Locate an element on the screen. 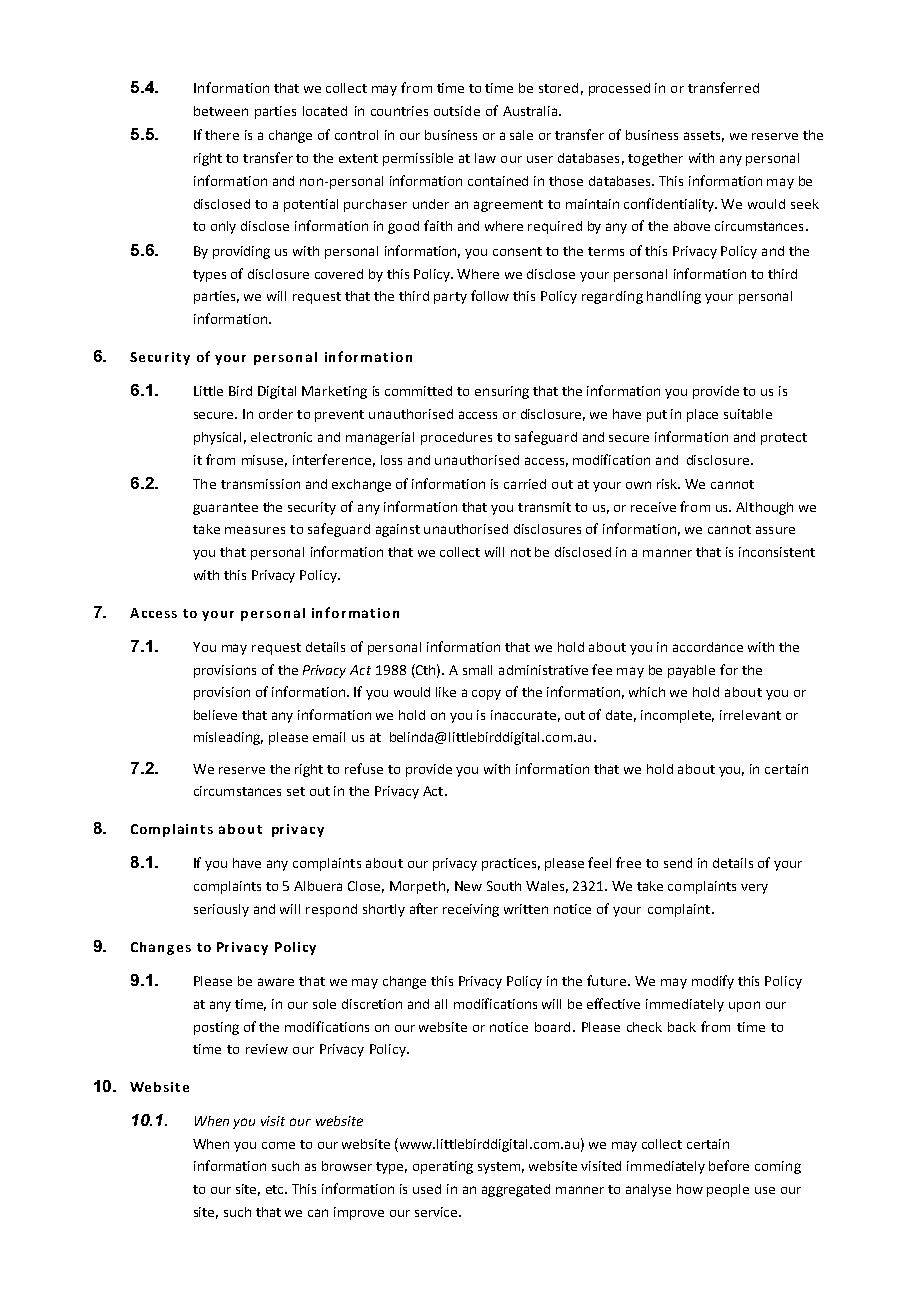  accordance is located at coordinates (708, 647).
